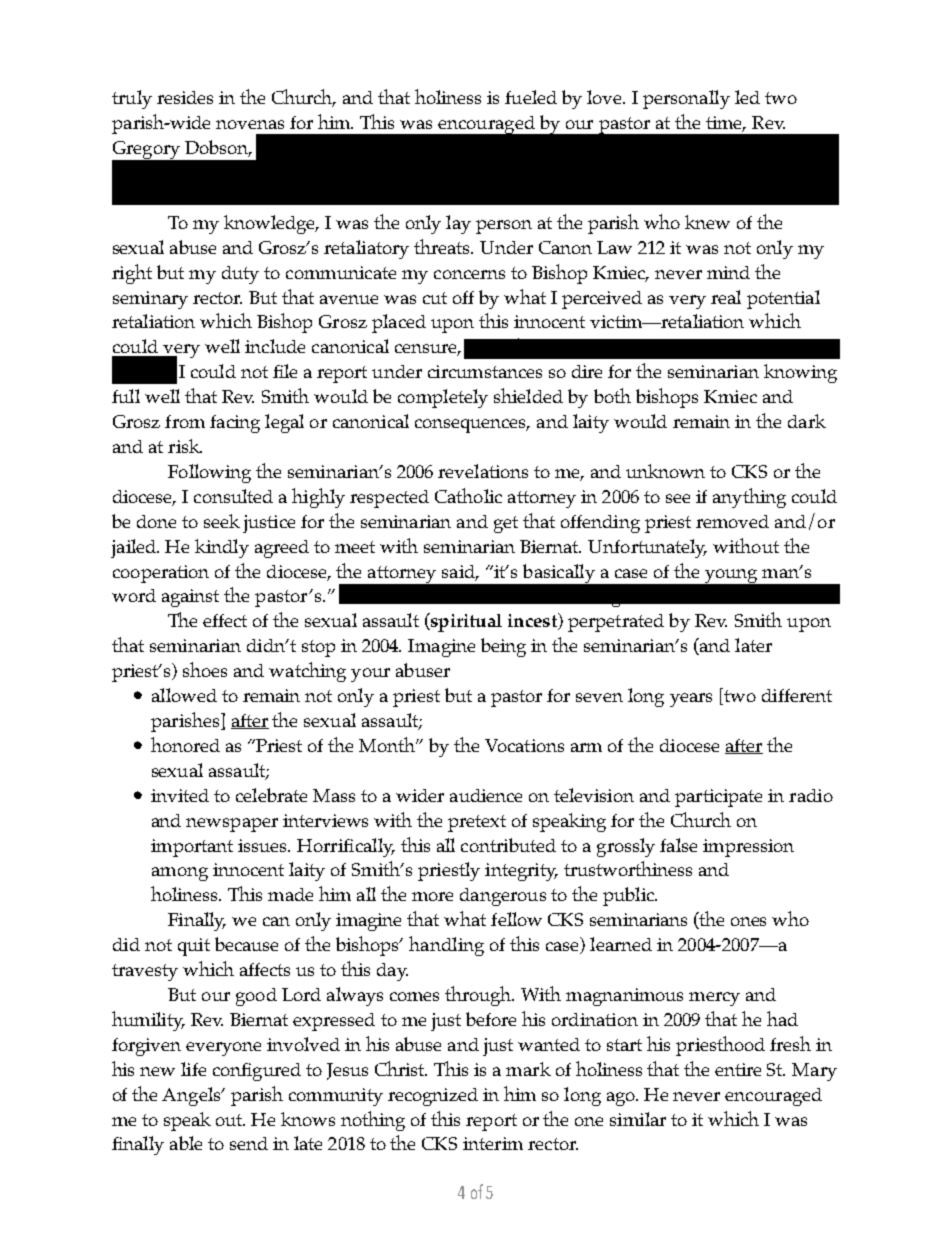  I want to click on participate, so click(718, 798).
